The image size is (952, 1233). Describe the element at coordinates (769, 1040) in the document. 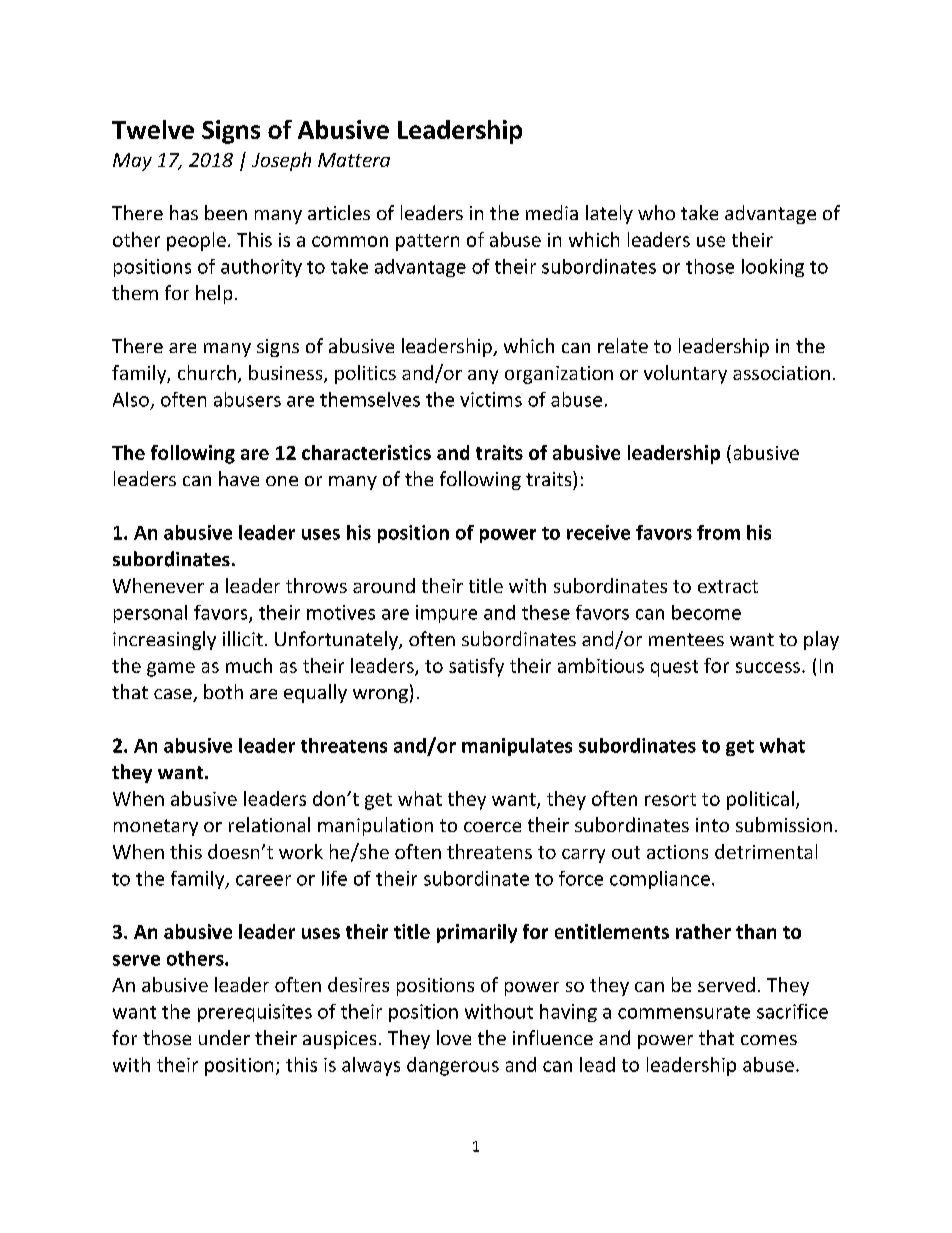

I see `comes` at that location.
